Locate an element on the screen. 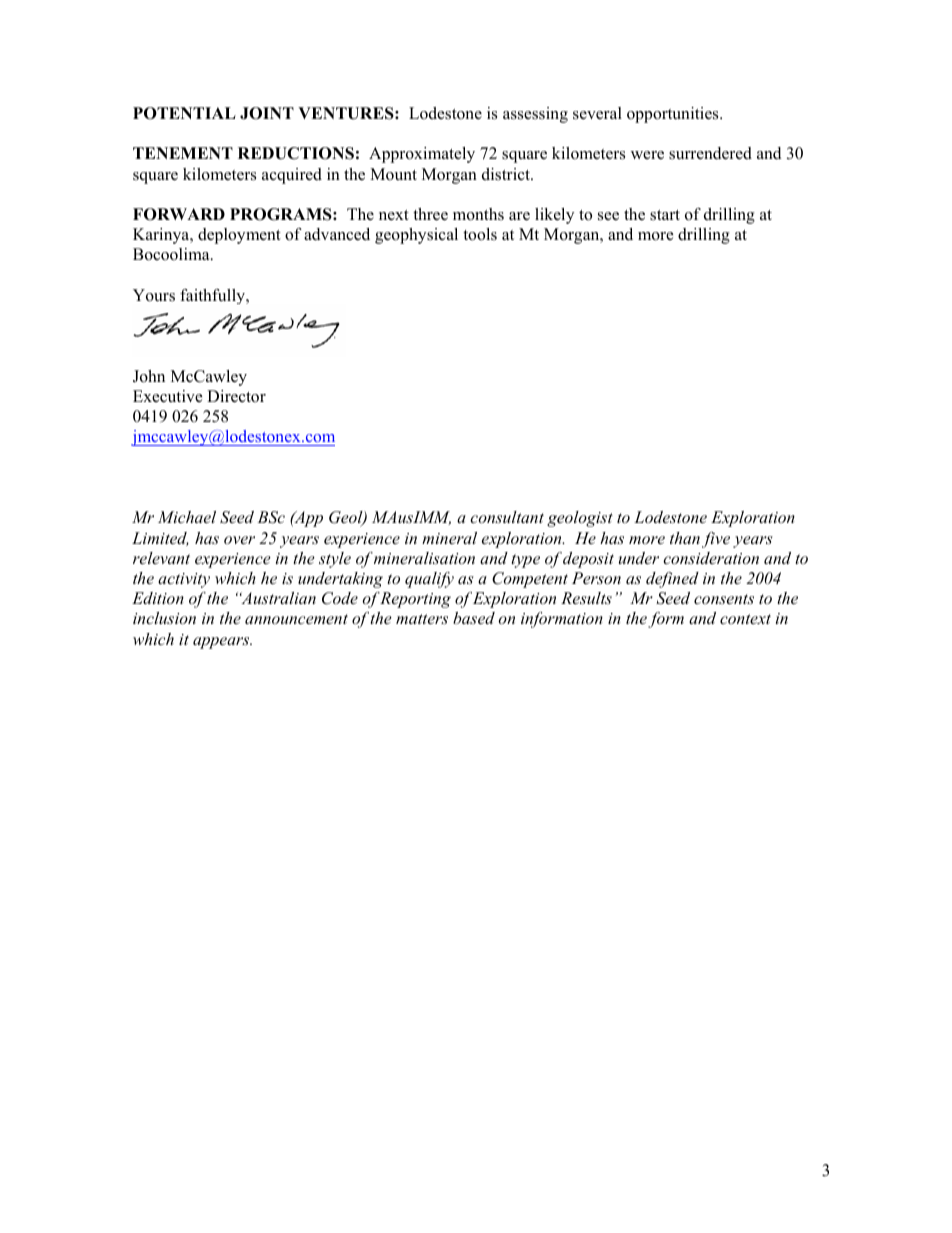  matters is located at coordinates (422, 619).
